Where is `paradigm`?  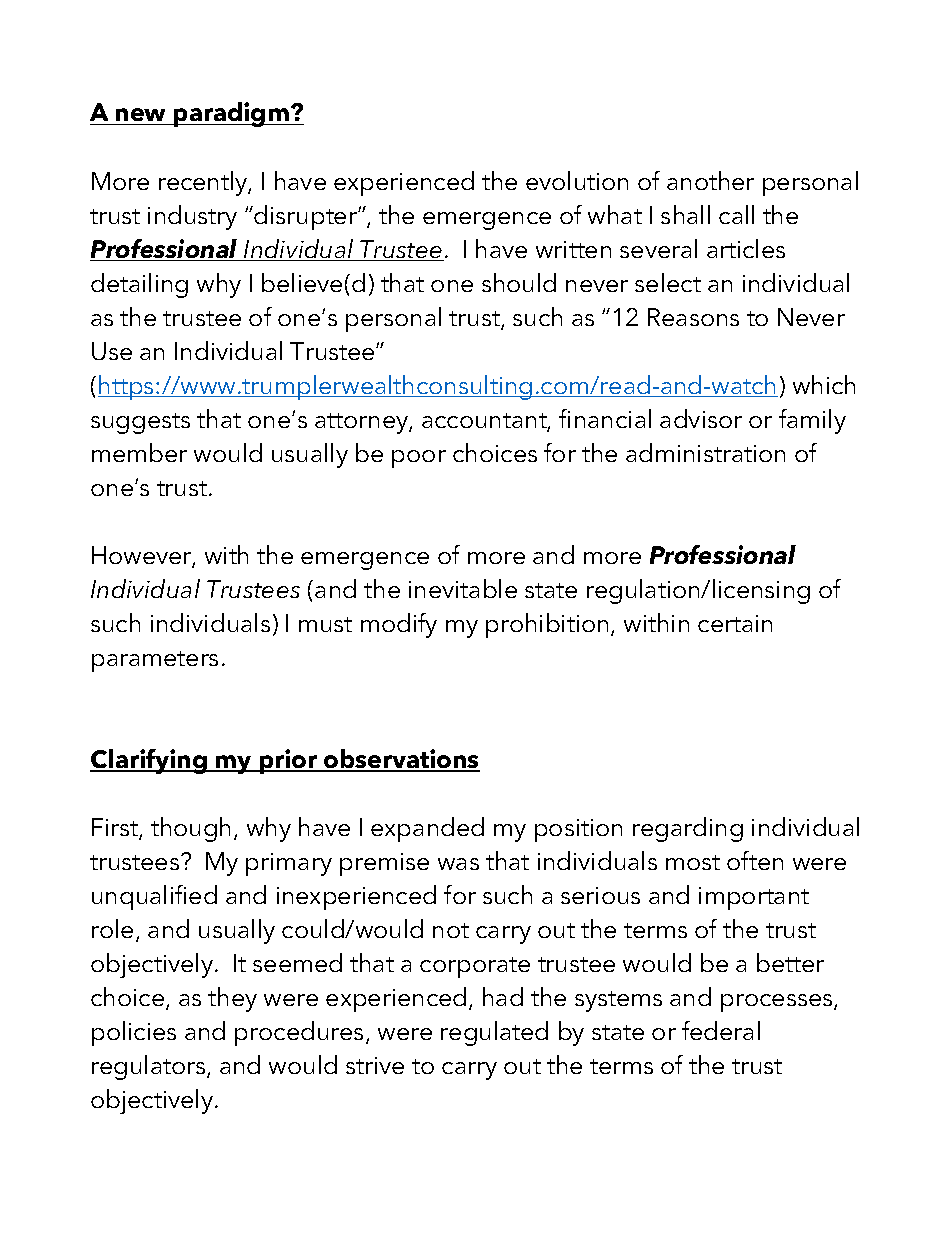 paradigm is located at coordinates (231, 114).
